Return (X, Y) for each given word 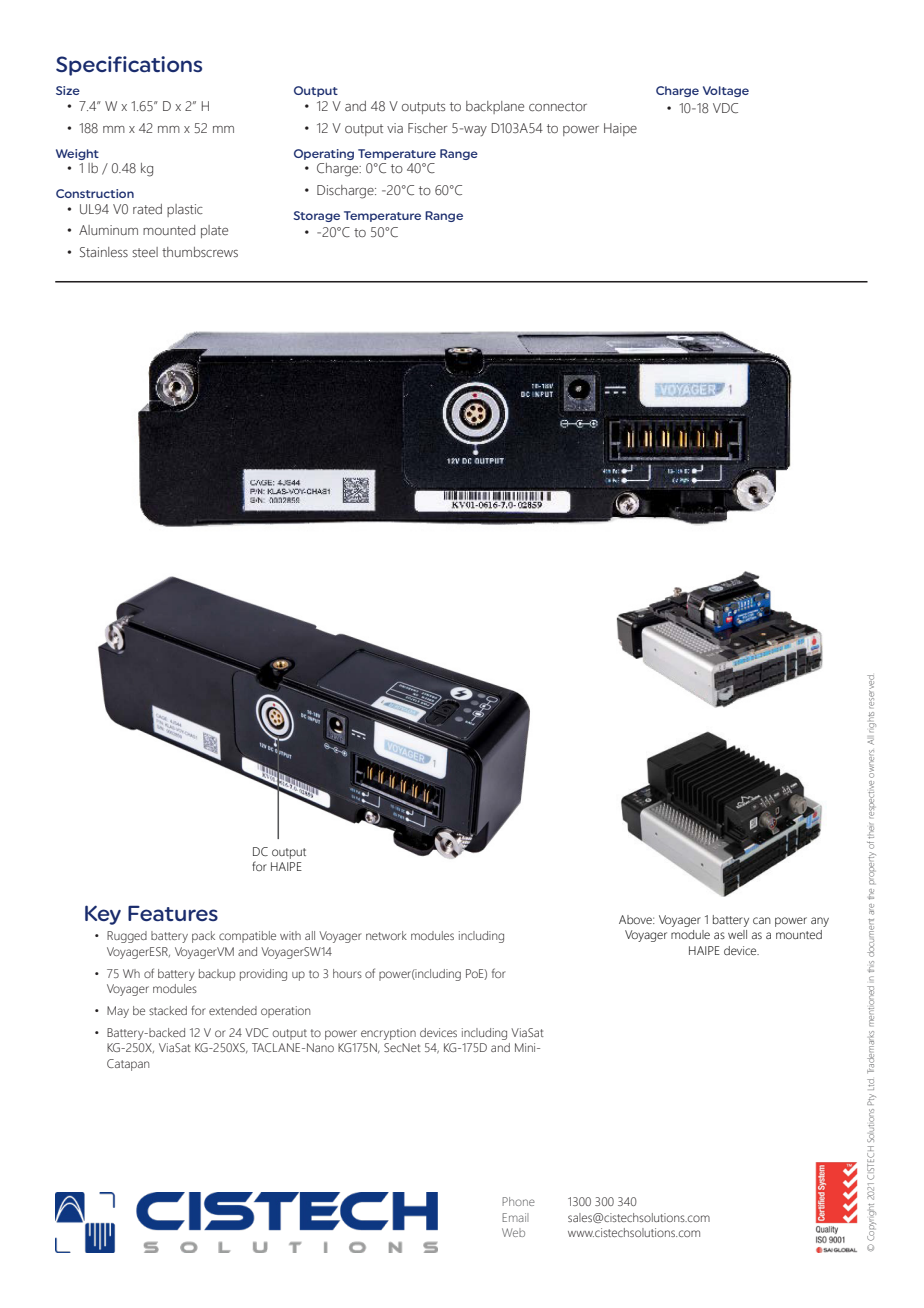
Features (173, 913)
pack (203, 937)
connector (558, 107)
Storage (316, 216)
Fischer (428, 128)
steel (145, 252)
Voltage (726, 91)
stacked (168, 1010)
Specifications (129, 66)
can (762, 920)
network (386, 935)
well (737, 934)
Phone (518, 1201)
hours (347, 973)
